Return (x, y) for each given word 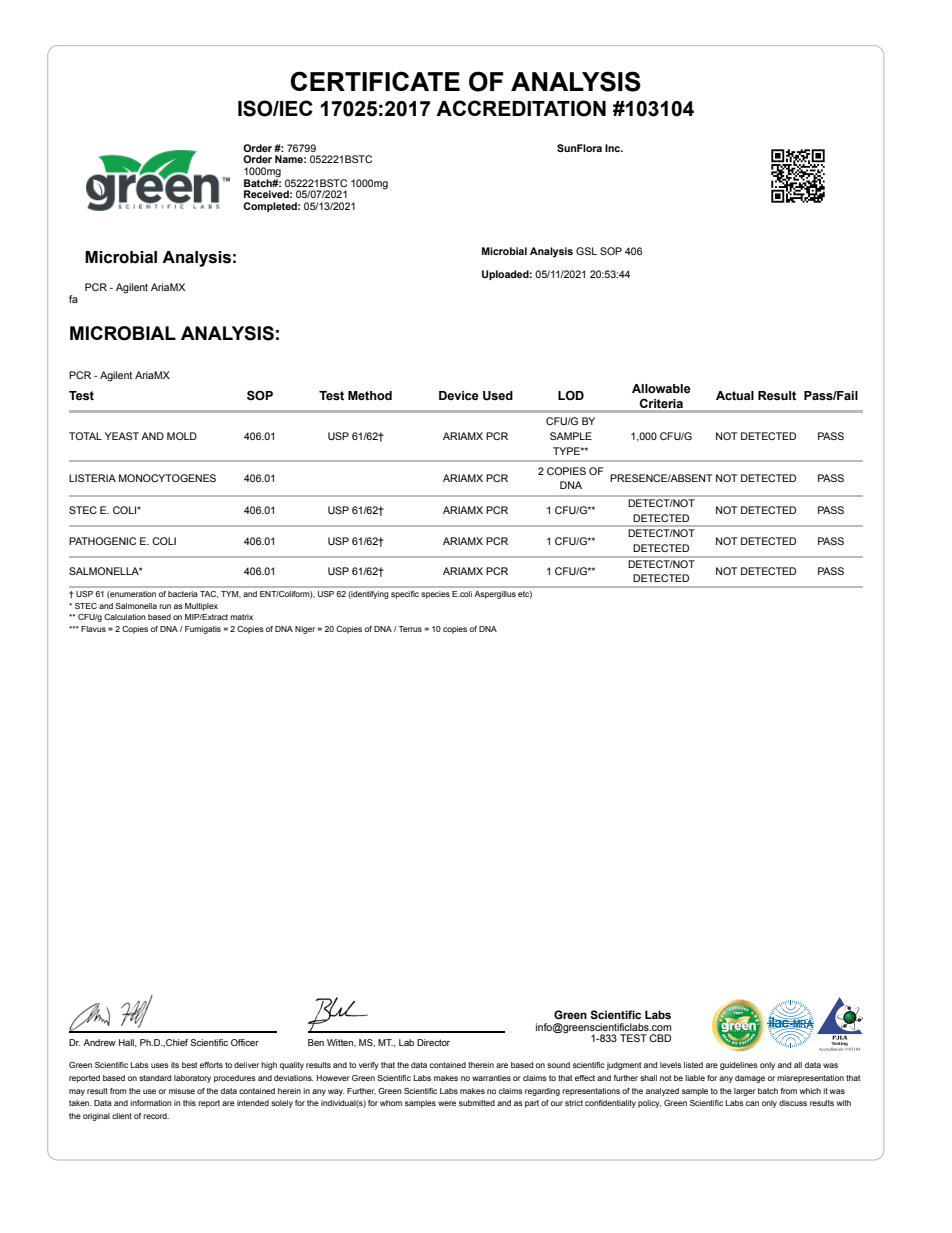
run (165, 606)
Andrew (99, 1042)
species (435, 595)
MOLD (182, 436)
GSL (586, 251)
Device (459, 396)
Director (433, 1042)
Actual (735, 396)
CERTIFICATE (375, 81)
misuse (182, 1091)
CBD (660, 1038)
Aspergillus (495, 595)
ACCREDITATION (521, 108)
